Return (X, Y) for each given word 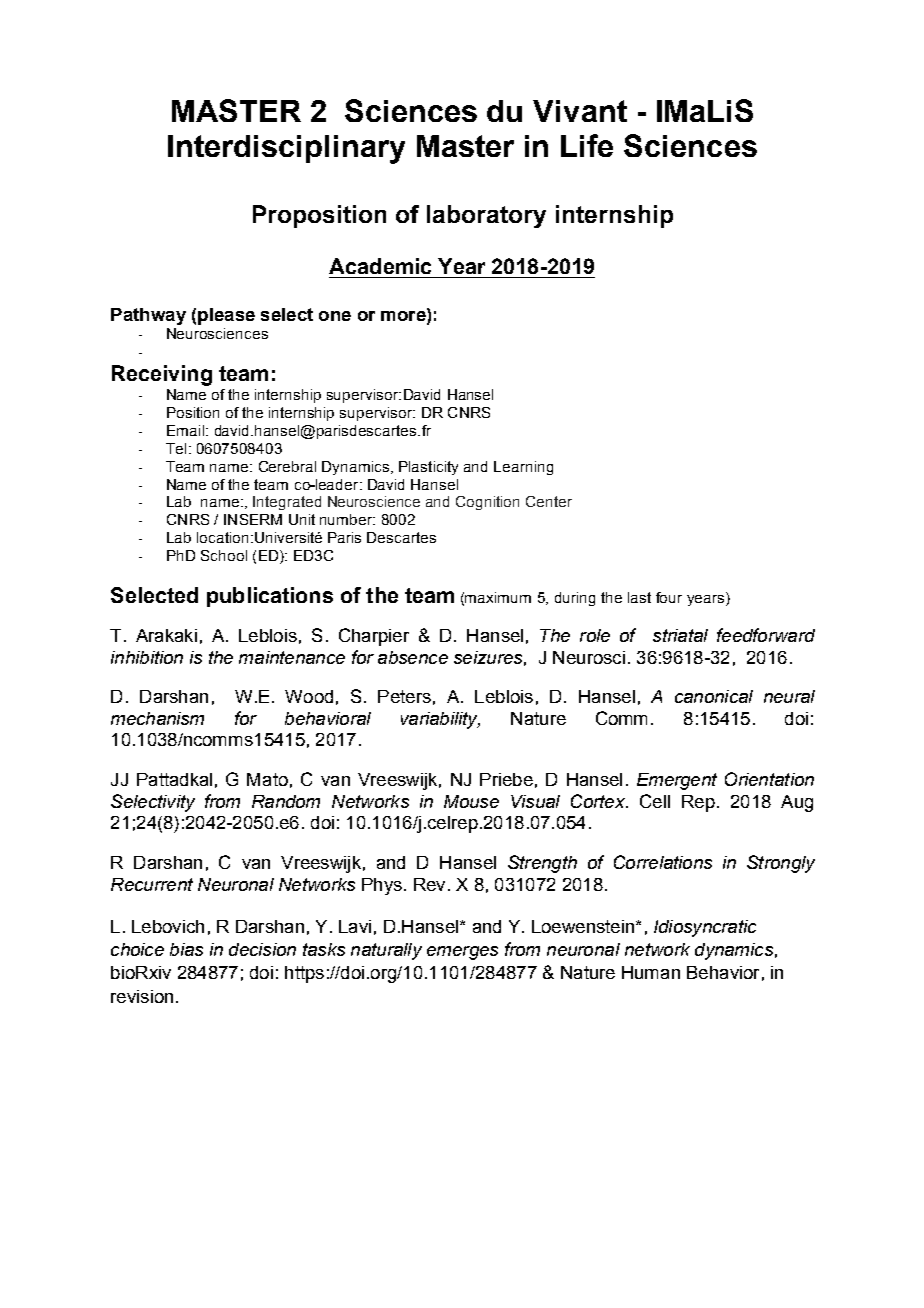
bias (186, 949)
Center (549, 501)
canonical (714, 696)
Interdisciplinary (286, 149)
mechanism (157, 718)
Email (185, 430)
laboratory (486, 216)
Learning (523, 468)
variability (440, 720)
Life (587, 145)
